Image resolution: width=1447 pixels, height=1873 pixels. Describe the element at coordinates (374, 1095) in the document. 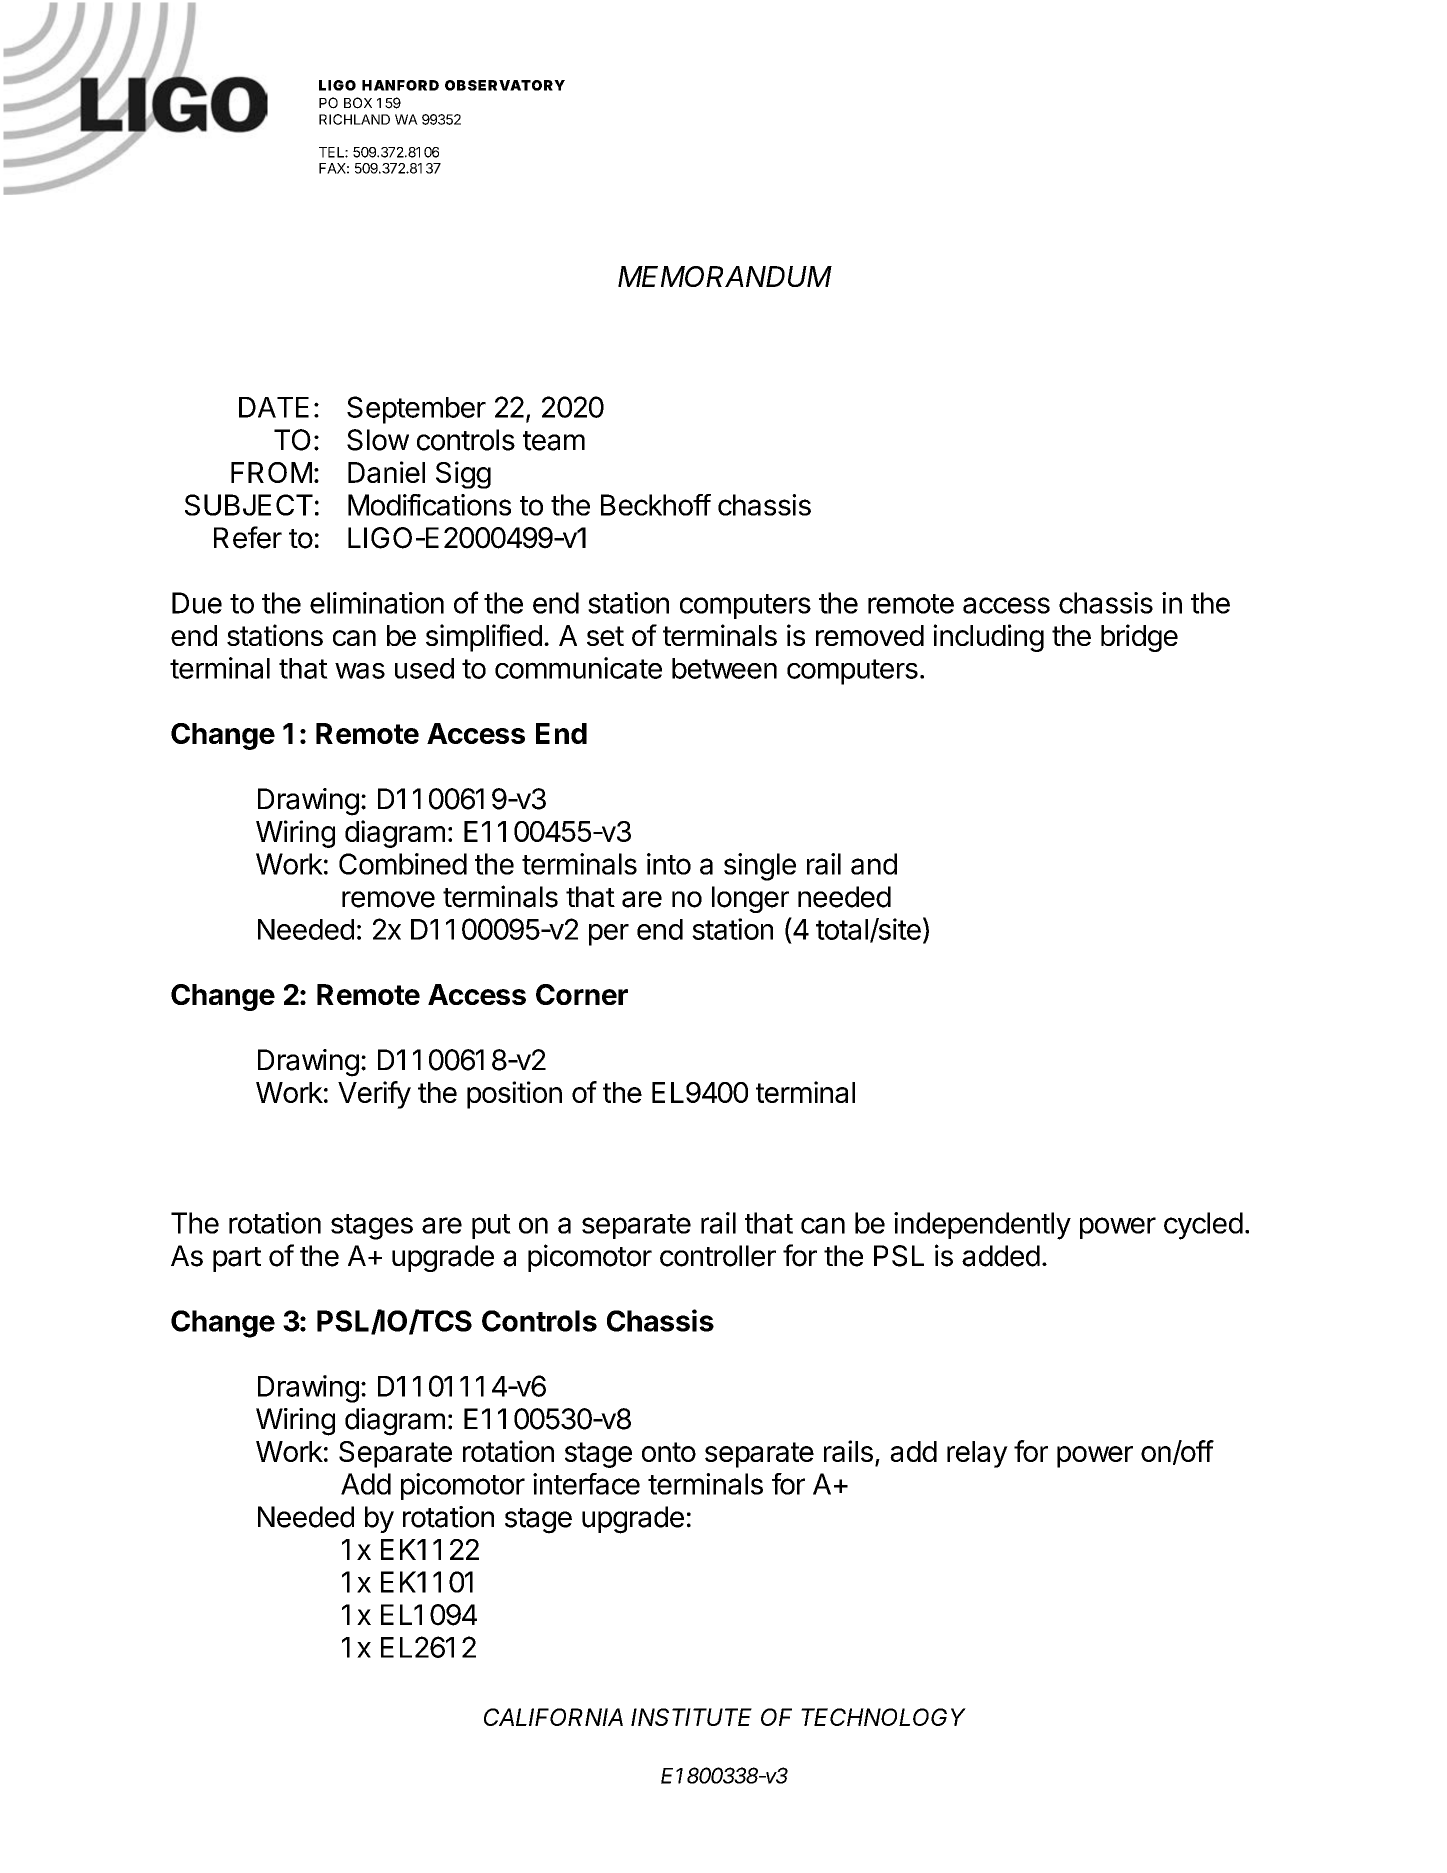

I see `Verify` at that location.
